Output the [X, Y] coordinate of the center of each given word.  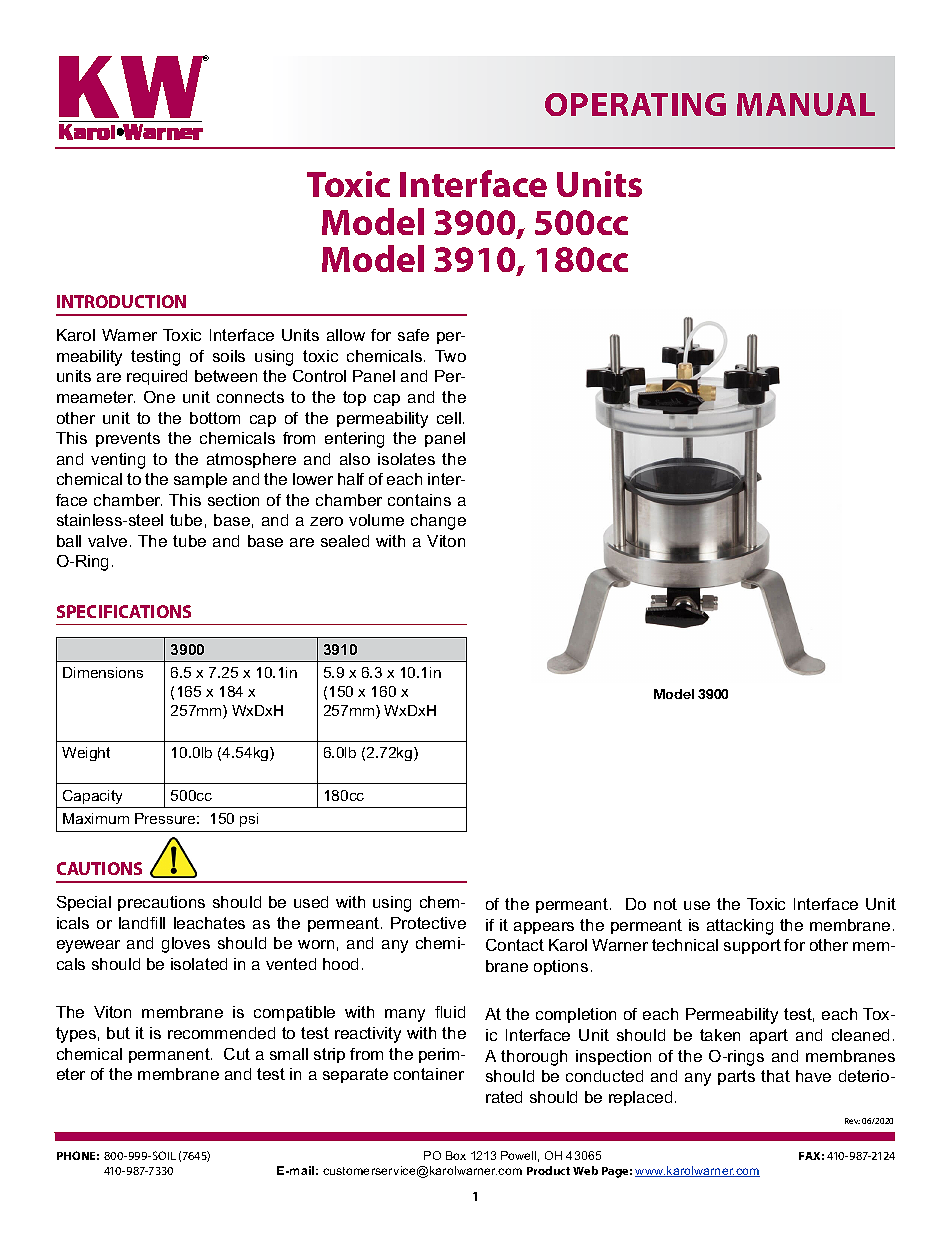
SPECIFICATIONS [124, 611]
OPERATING [635, 104]
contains [419, 500]
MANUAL [806, 104]
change [438, 522]
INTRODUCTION [121, 301]
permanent [170, 1055]
